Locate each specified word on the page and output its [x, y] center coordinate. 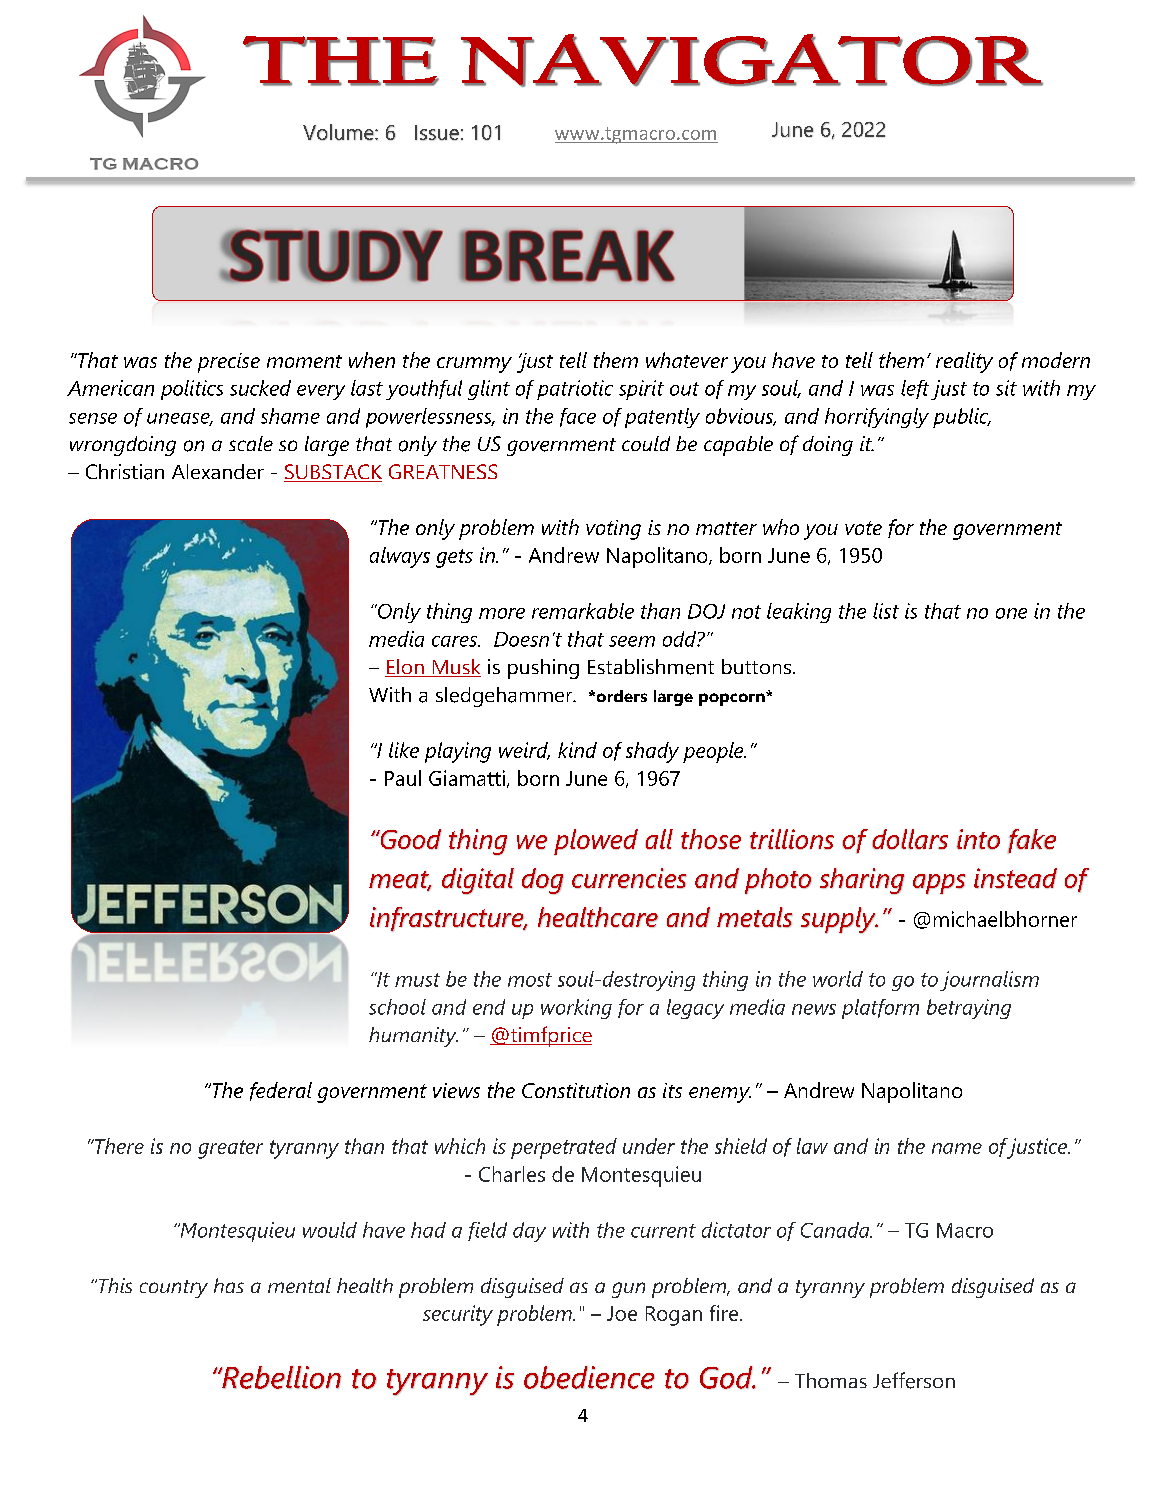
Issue [437, 133]
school [397, 1007]
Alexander [218, 471]
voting [613, 530]
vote [863, 528]
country [174, 1289]
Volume [339, 132]
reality [964, 362]
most [530, 980]
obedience [589, 1377]
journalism [989, 981]
